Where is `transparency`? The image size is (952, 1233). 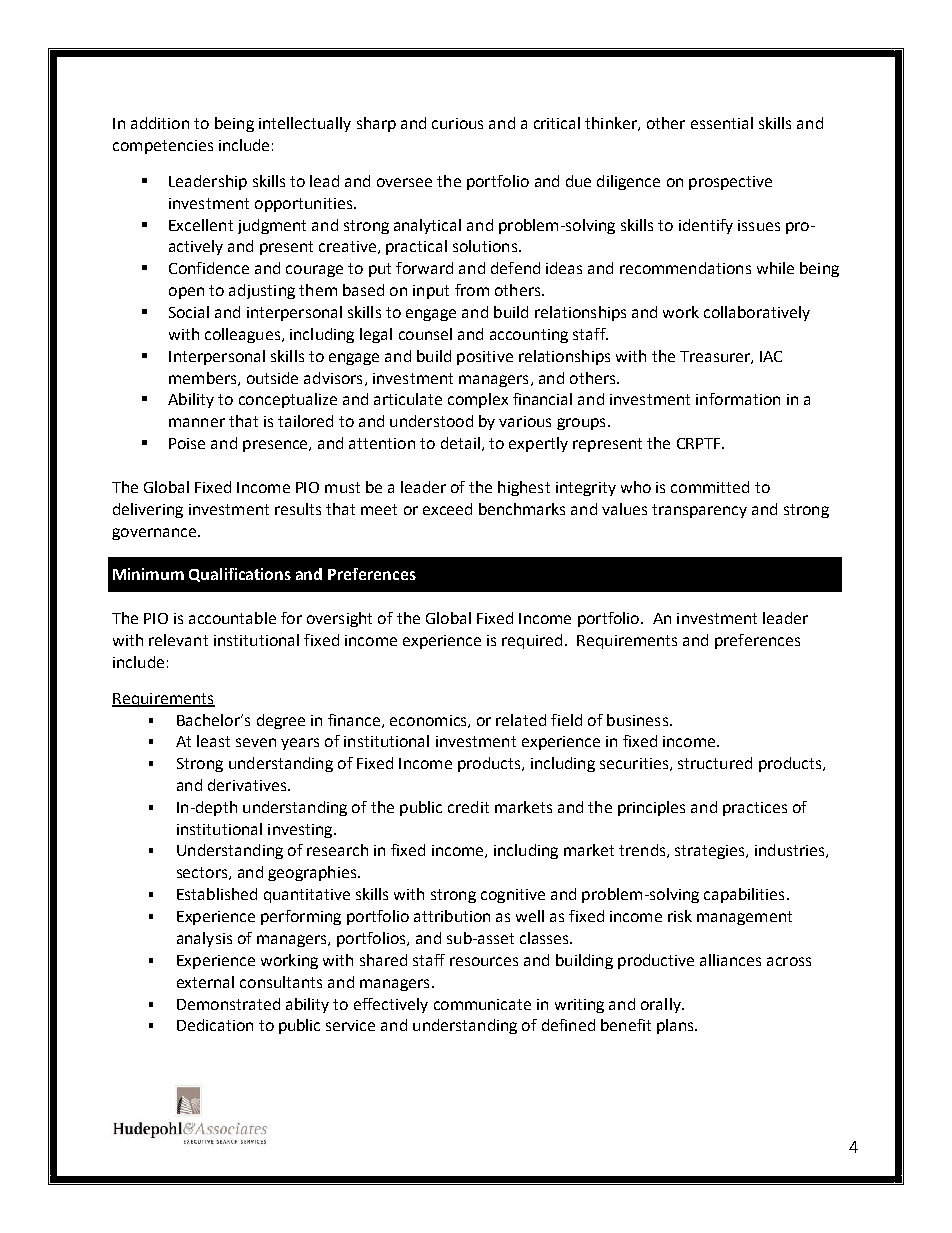 transparency is located at coordinates (699, 511).
